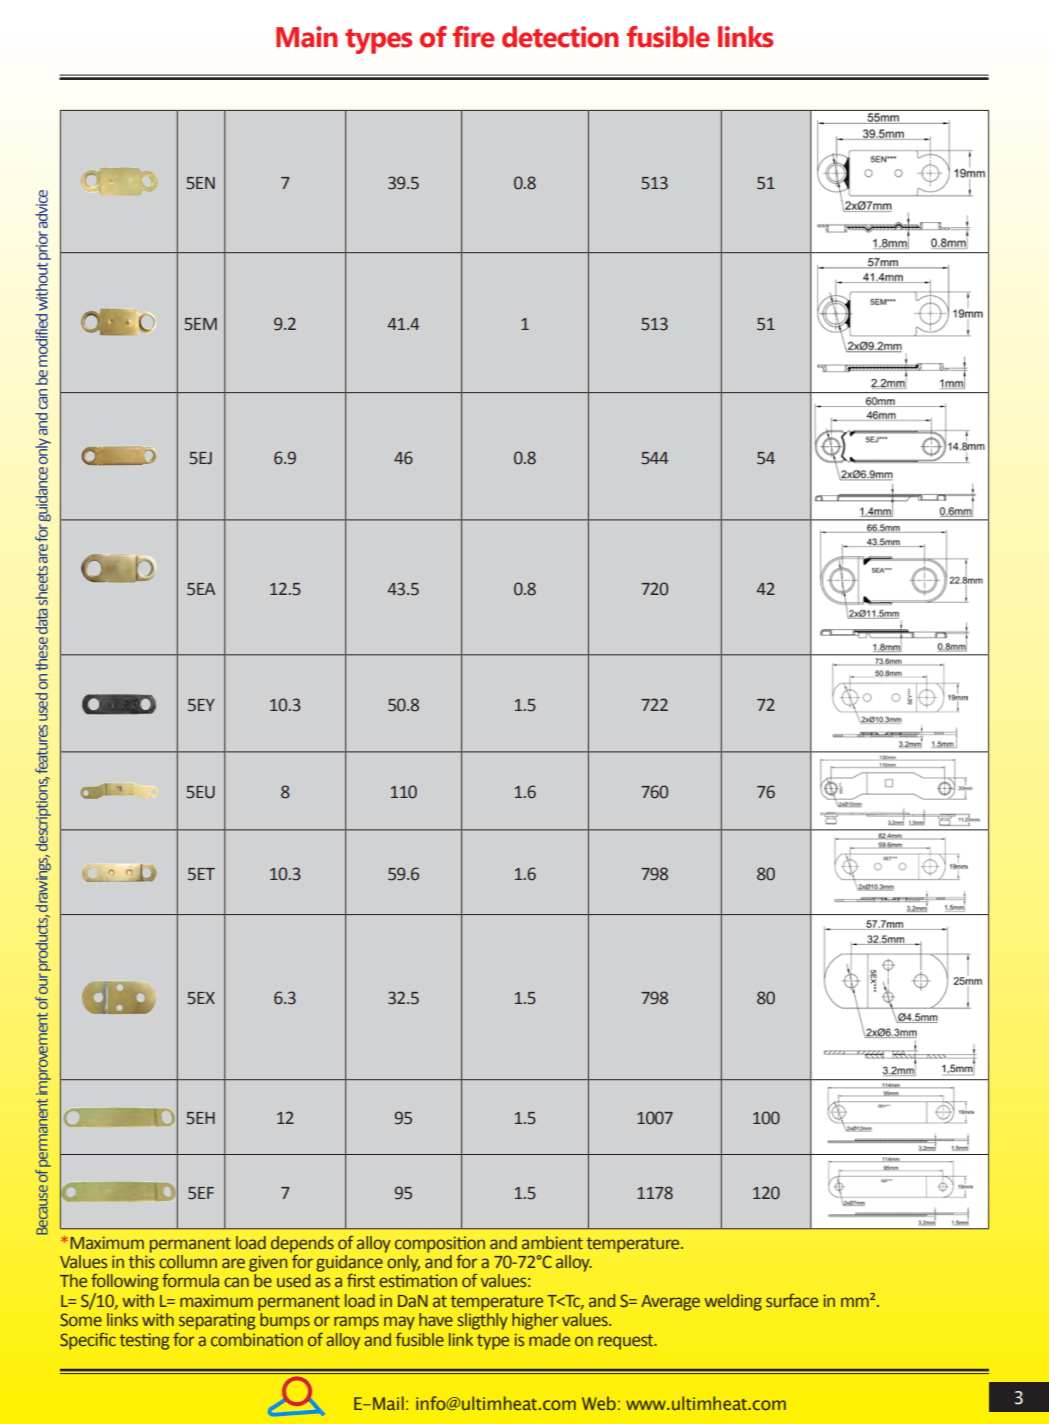 This image has width=1049, height=1424. I want to click on testing, so click(145, 1341).
